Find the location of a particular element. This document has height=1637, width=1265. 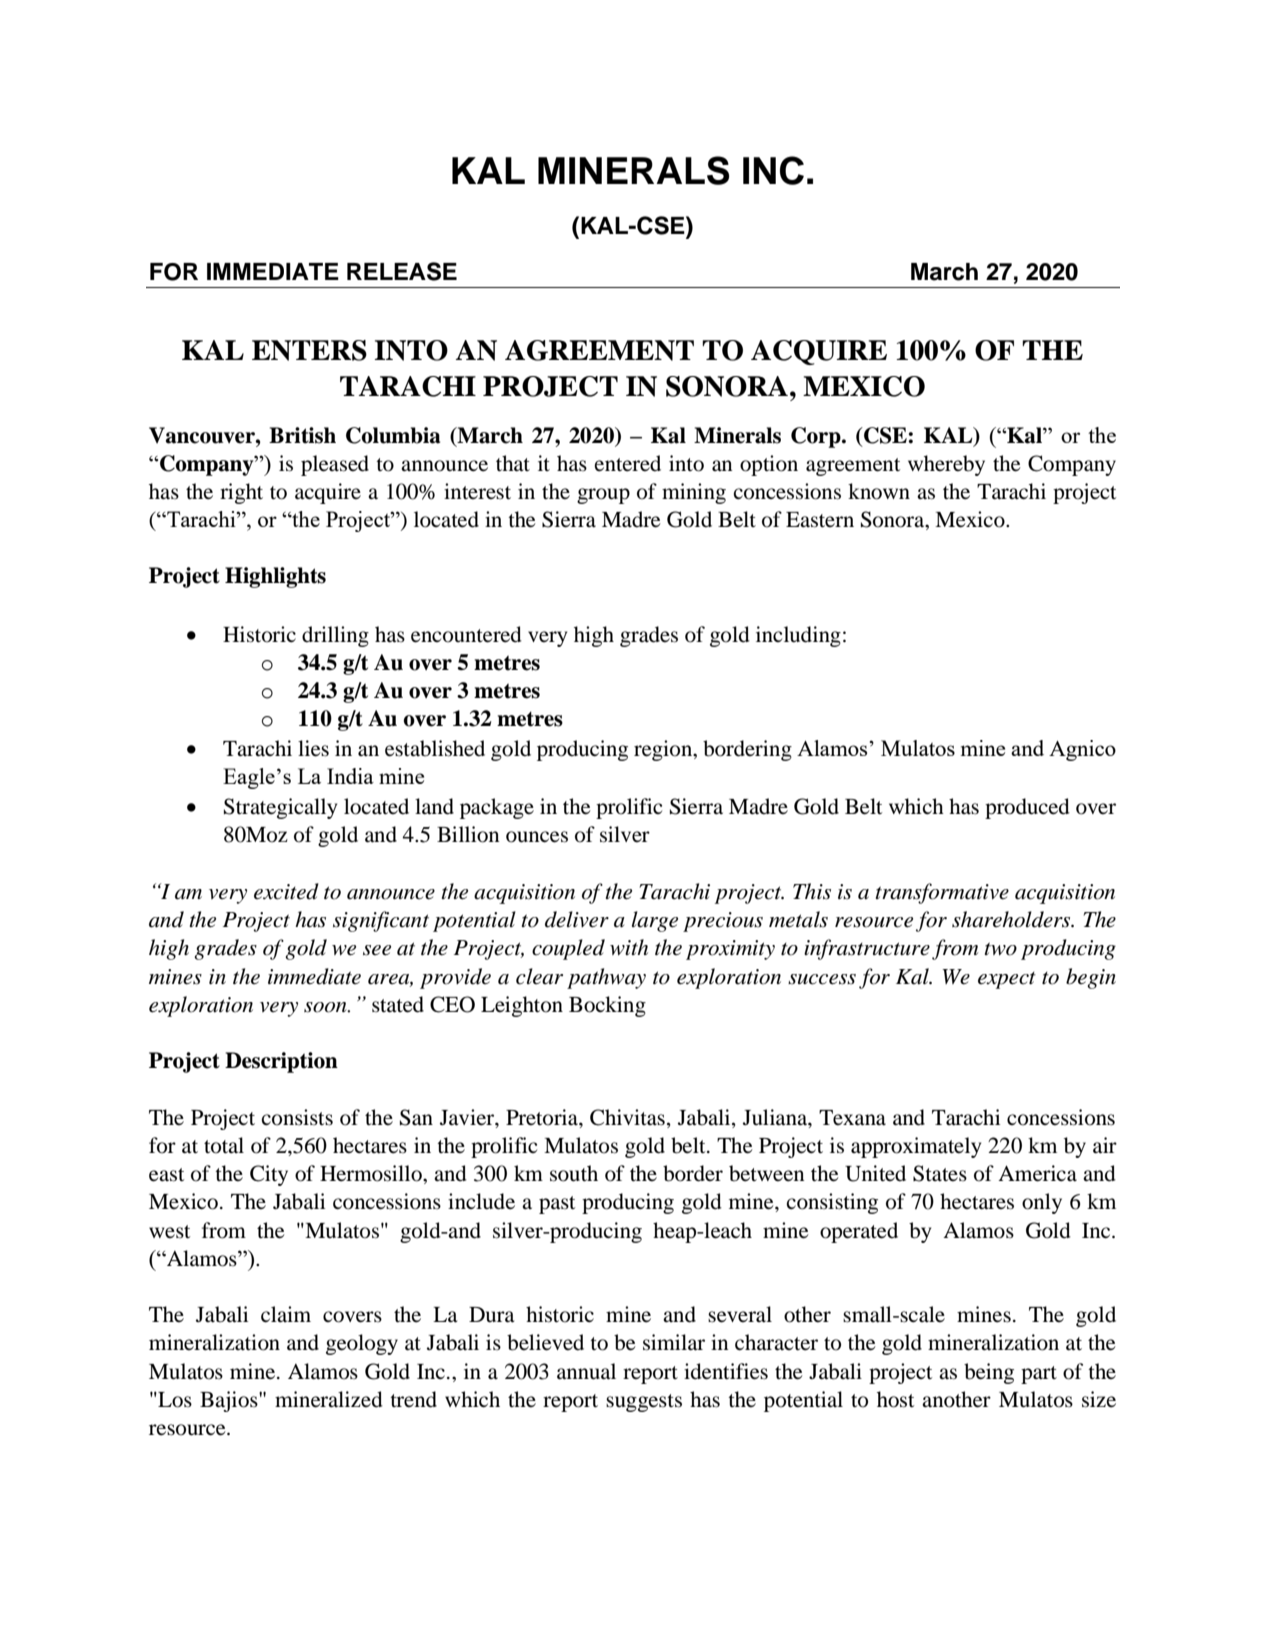

geology is located at coordinates (362, 1344).
